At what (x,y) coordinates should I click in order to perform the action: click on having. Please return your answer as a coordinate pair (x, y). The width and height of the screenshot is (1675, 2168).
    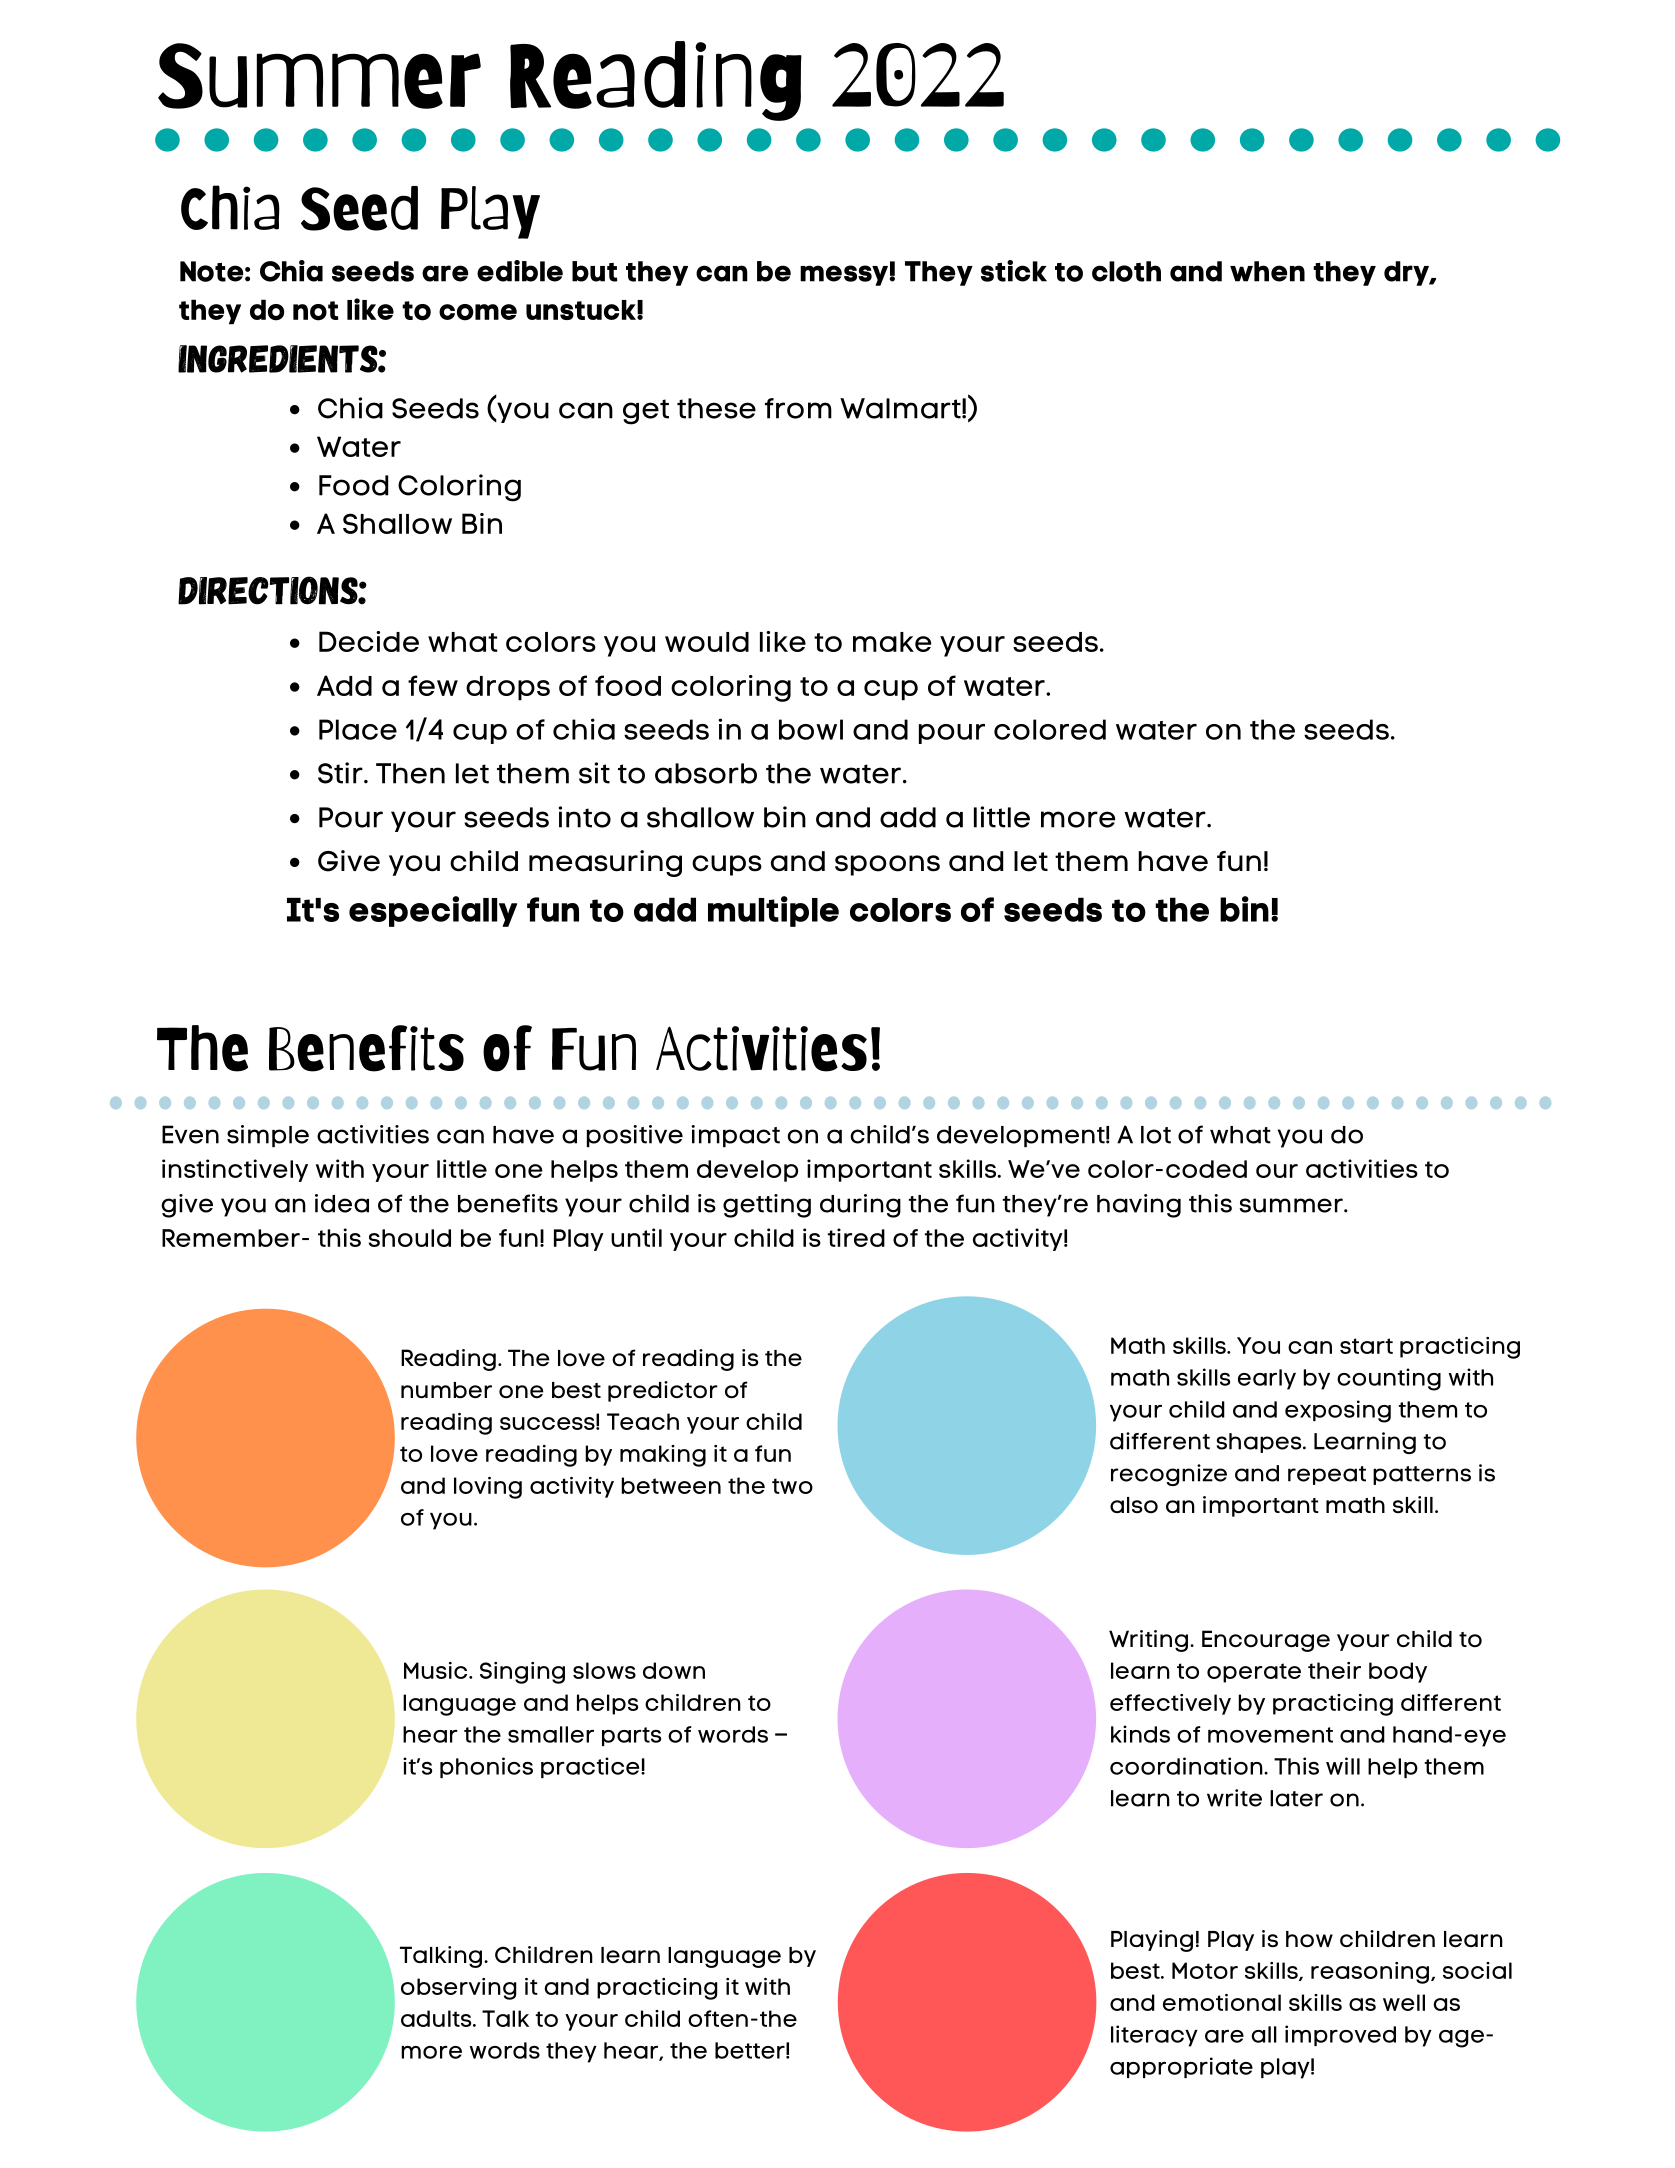
    Looking at the image, I should click on (1139, 1206).
